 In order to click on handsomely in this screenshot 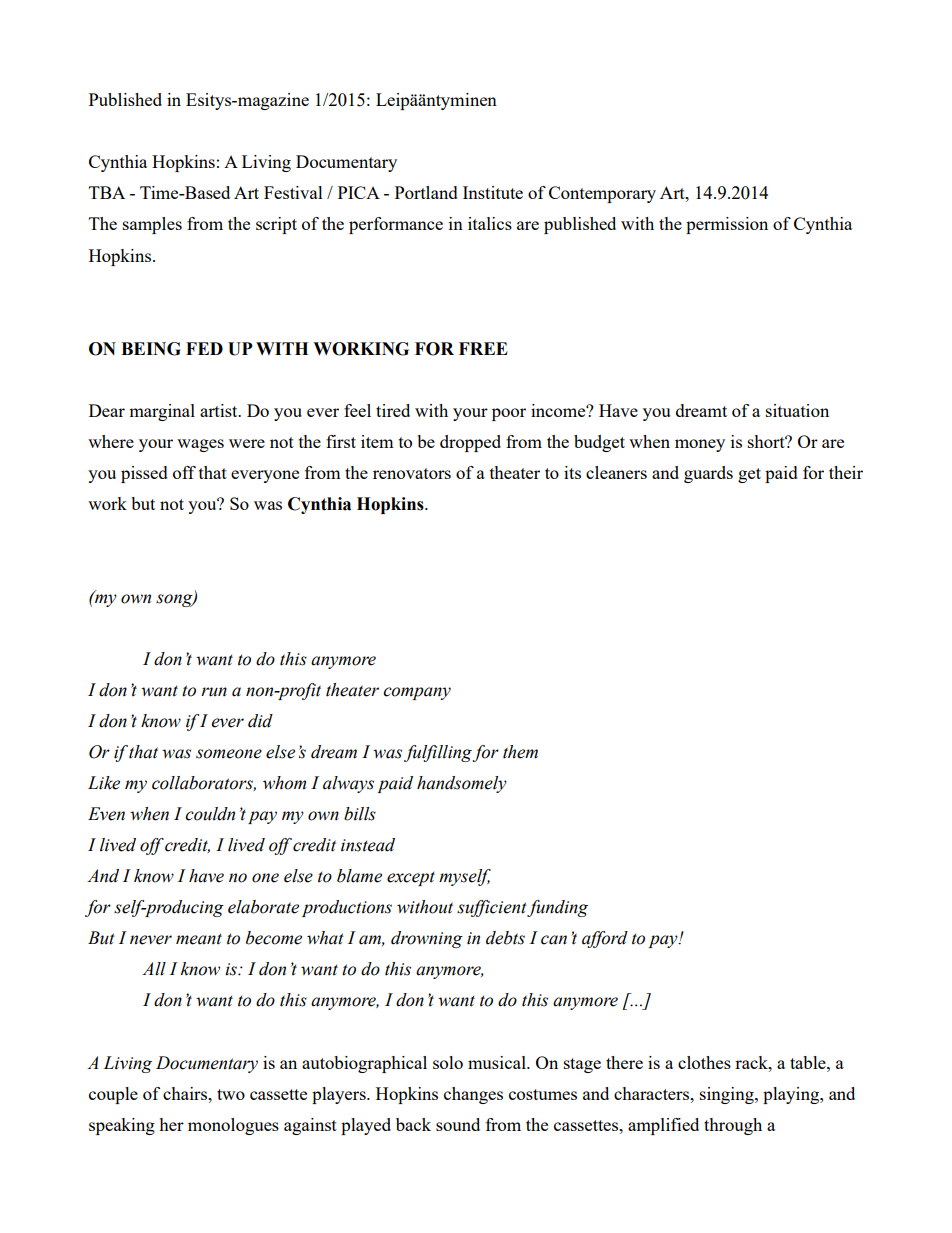, I will do `click(462, 784)`.
